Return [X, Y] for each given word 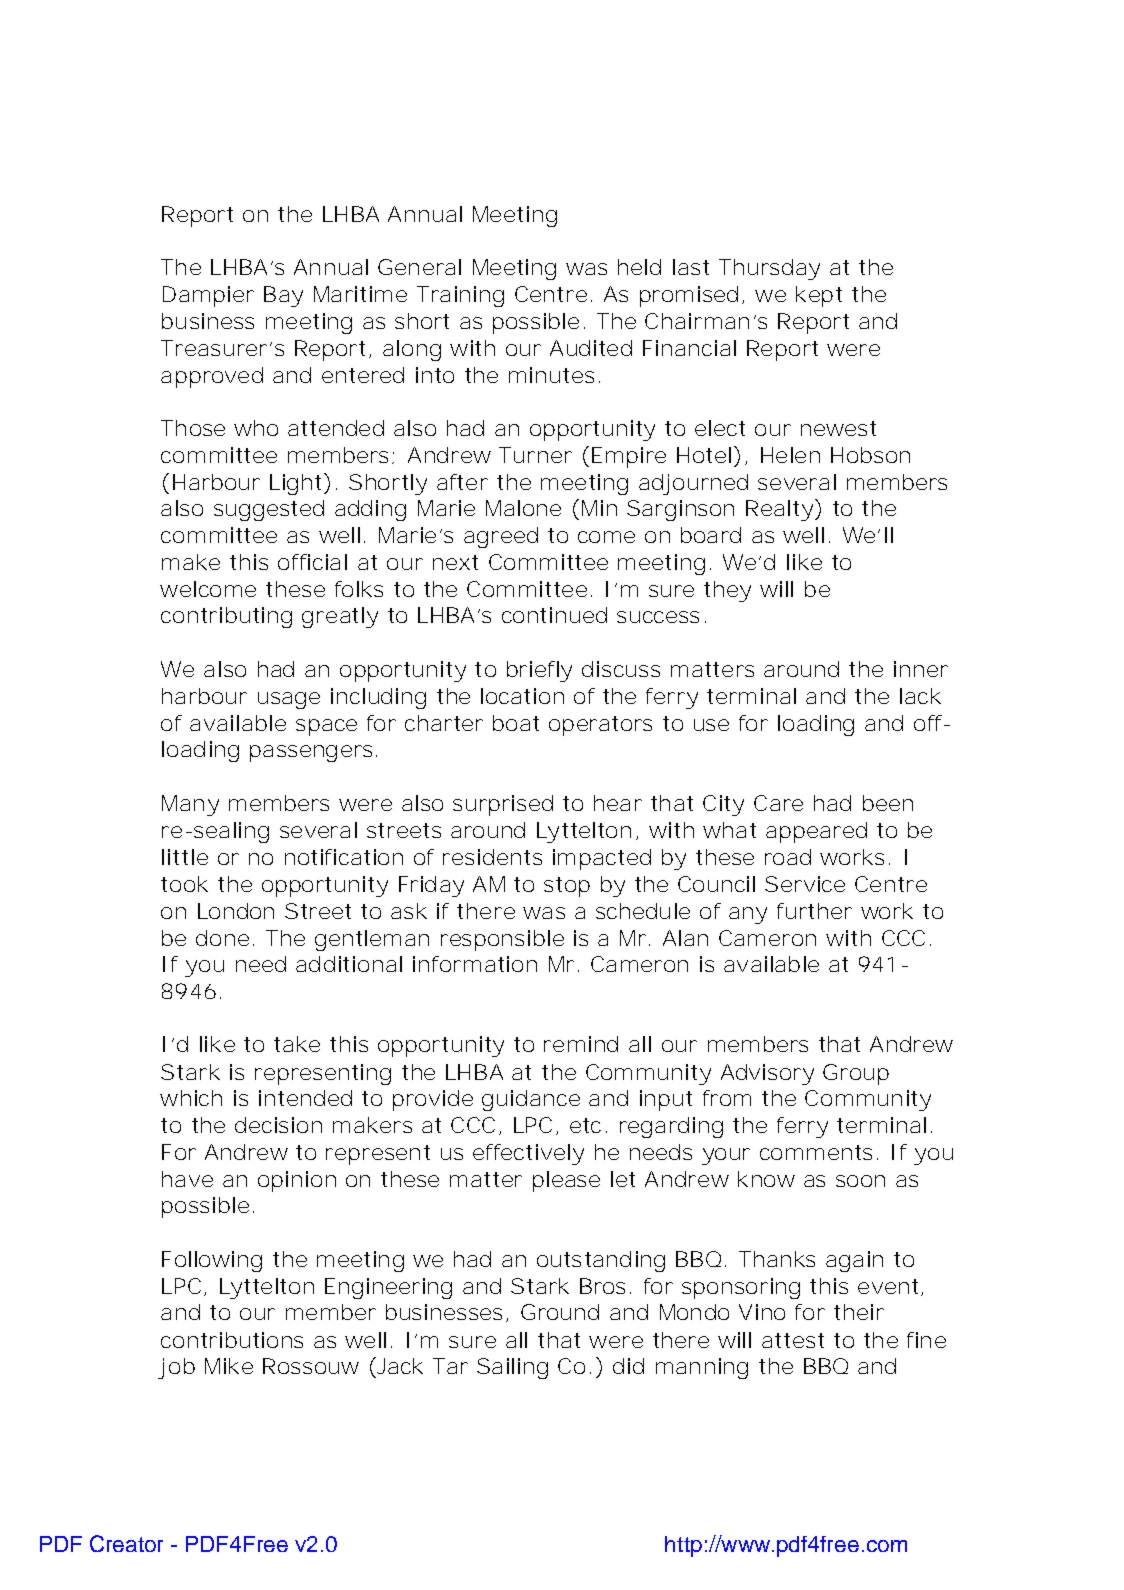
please [566, 1181]
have [187, 1179]
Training [460, 296]
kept [819, 296]
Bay [283, 296]
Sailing [512, 1368]
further [814, 911]
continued [554, 615]
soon [860, 1181]
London [236, 911]
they [727, 591]
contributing [226, 617]
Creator [126, 1543]
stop [567, 887]
